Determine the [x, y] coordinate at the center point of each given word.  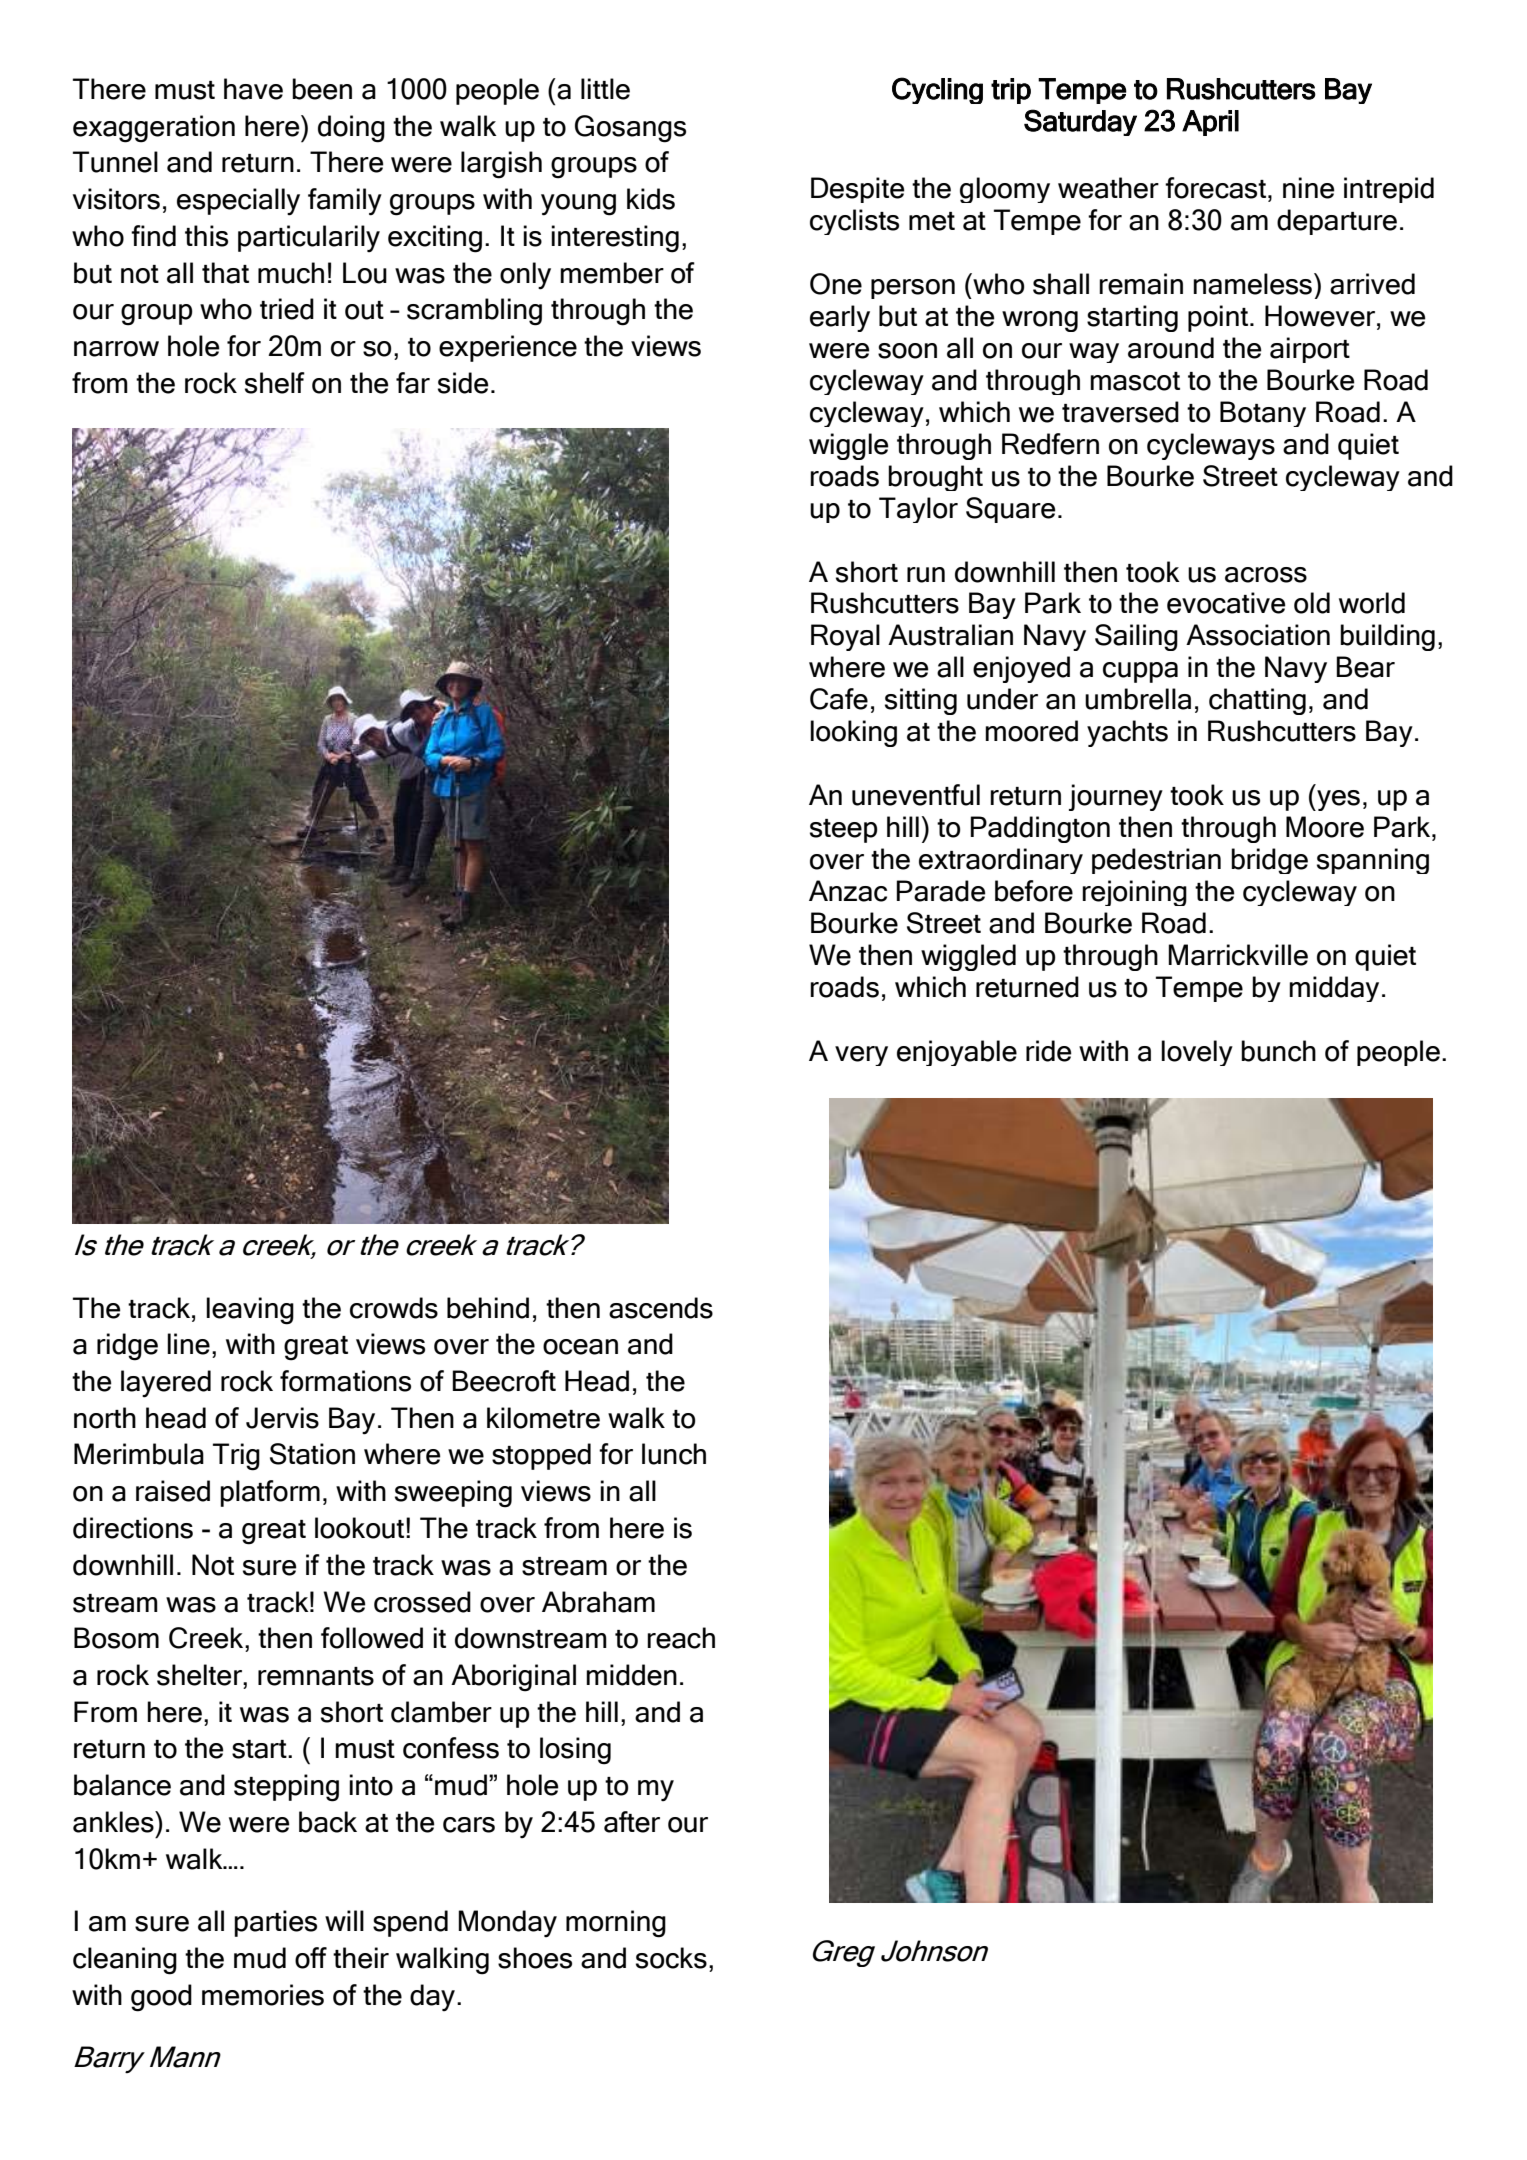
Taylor [918, 510]
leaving [250, 1311]
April [1210, 123]
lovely [1197, 1053]
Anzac [848, 891]
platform [270, 1493]
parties [275, 1923]
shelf [275, 383]
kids [651, 199]
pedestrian [1156, 861]
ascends [661, 1308]
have [253, 89]
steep [844, 831]
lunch [674, 1454]
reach [681, 1638]
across [1266, 575]
